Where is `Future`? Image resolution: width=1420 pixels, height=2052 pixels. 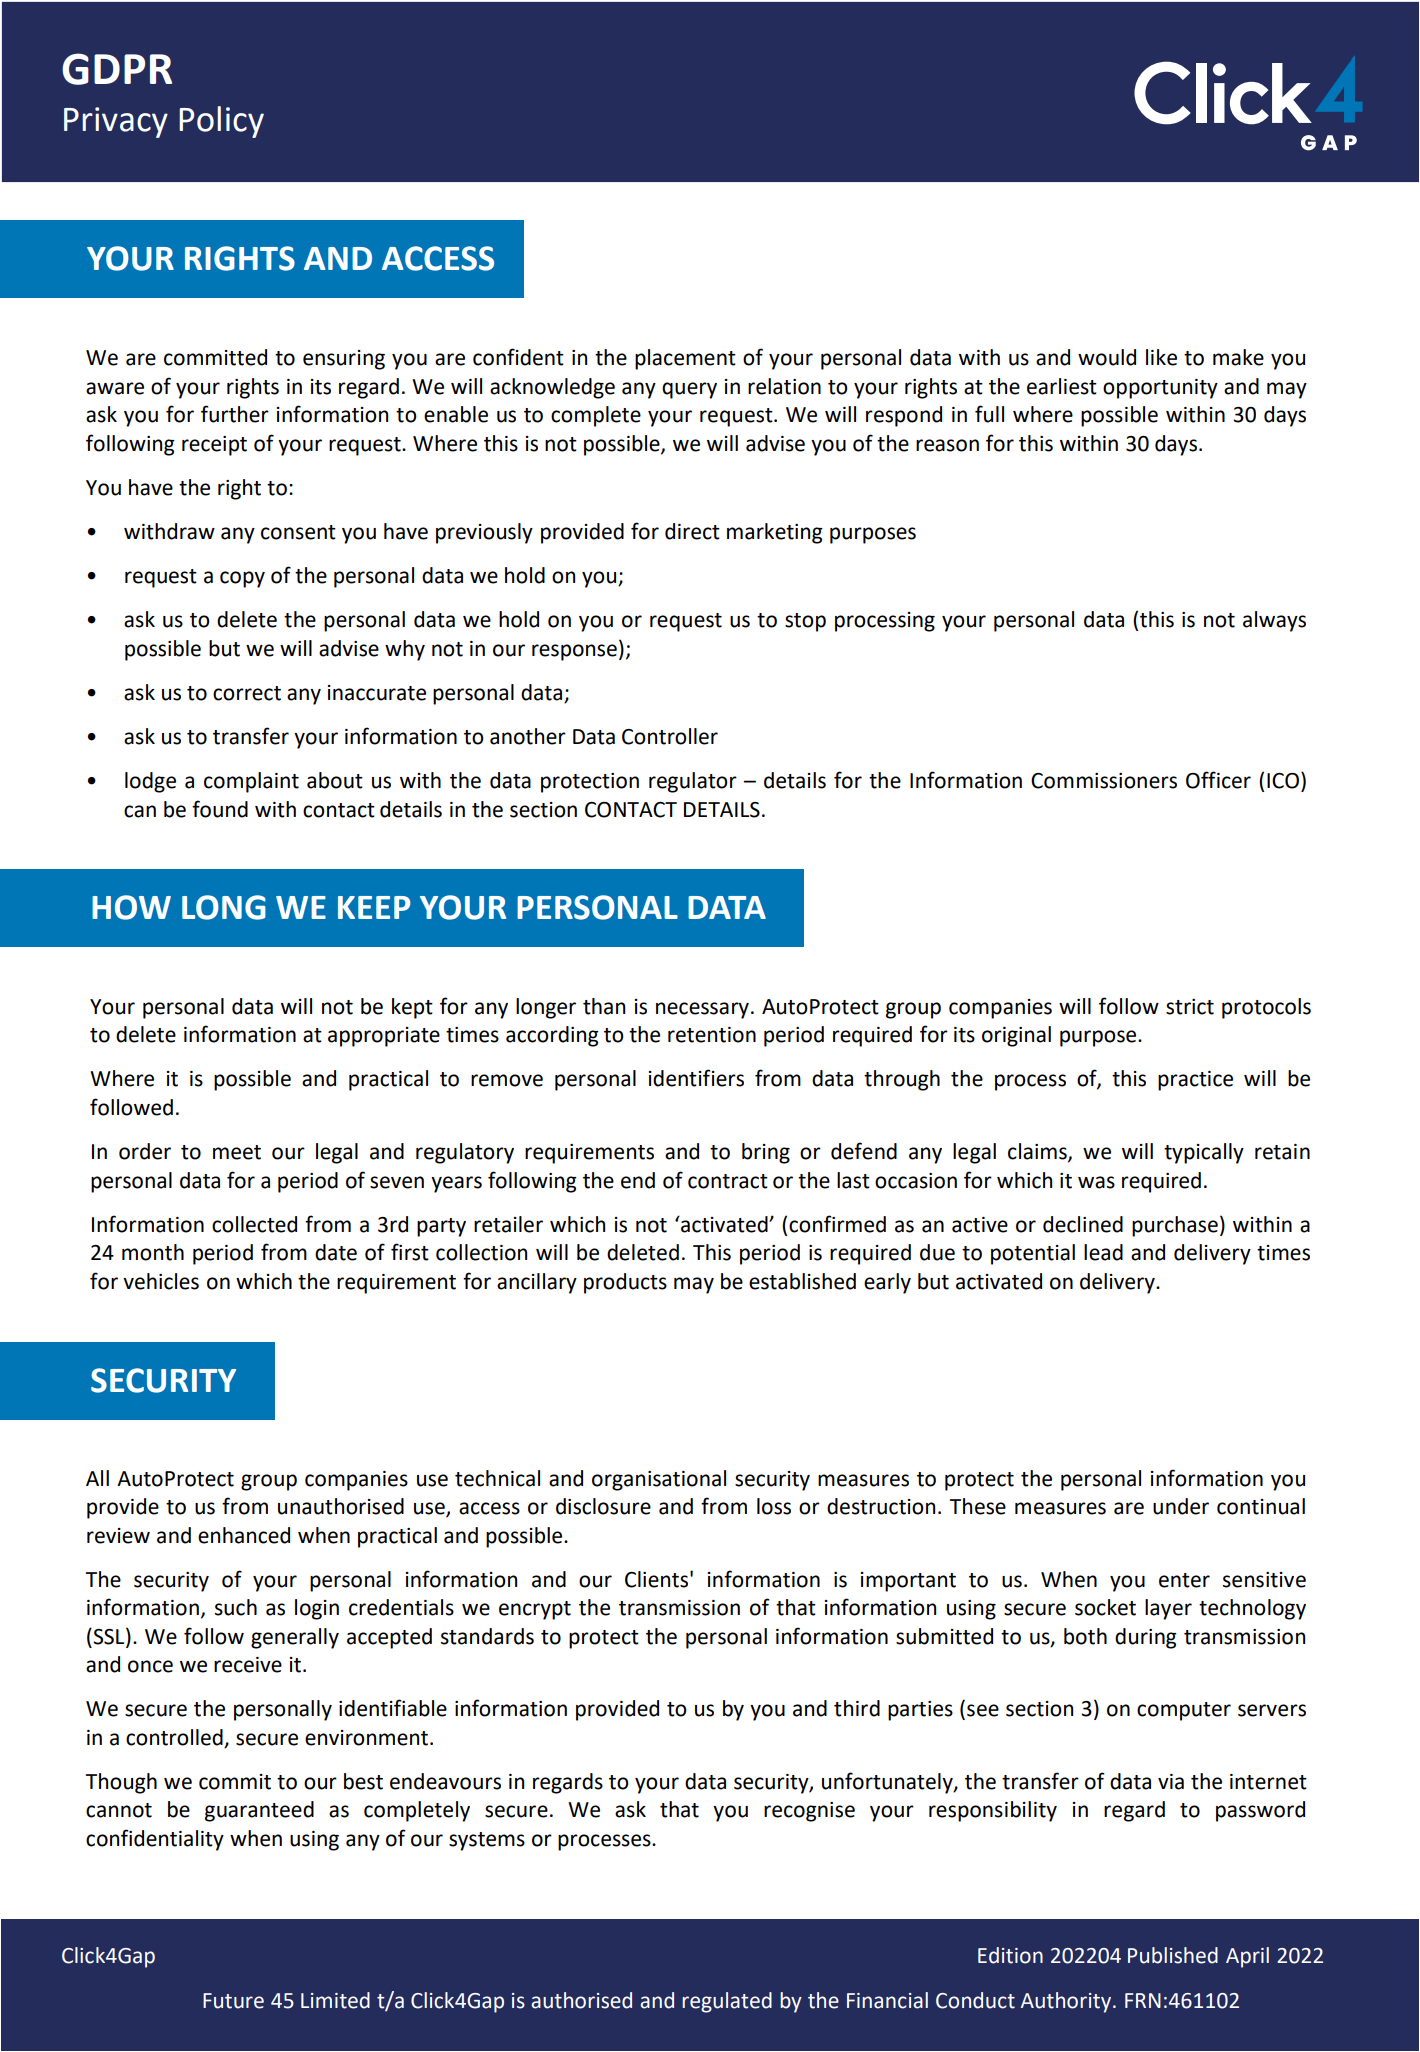
Future is located at coordinates (233, 2001).
